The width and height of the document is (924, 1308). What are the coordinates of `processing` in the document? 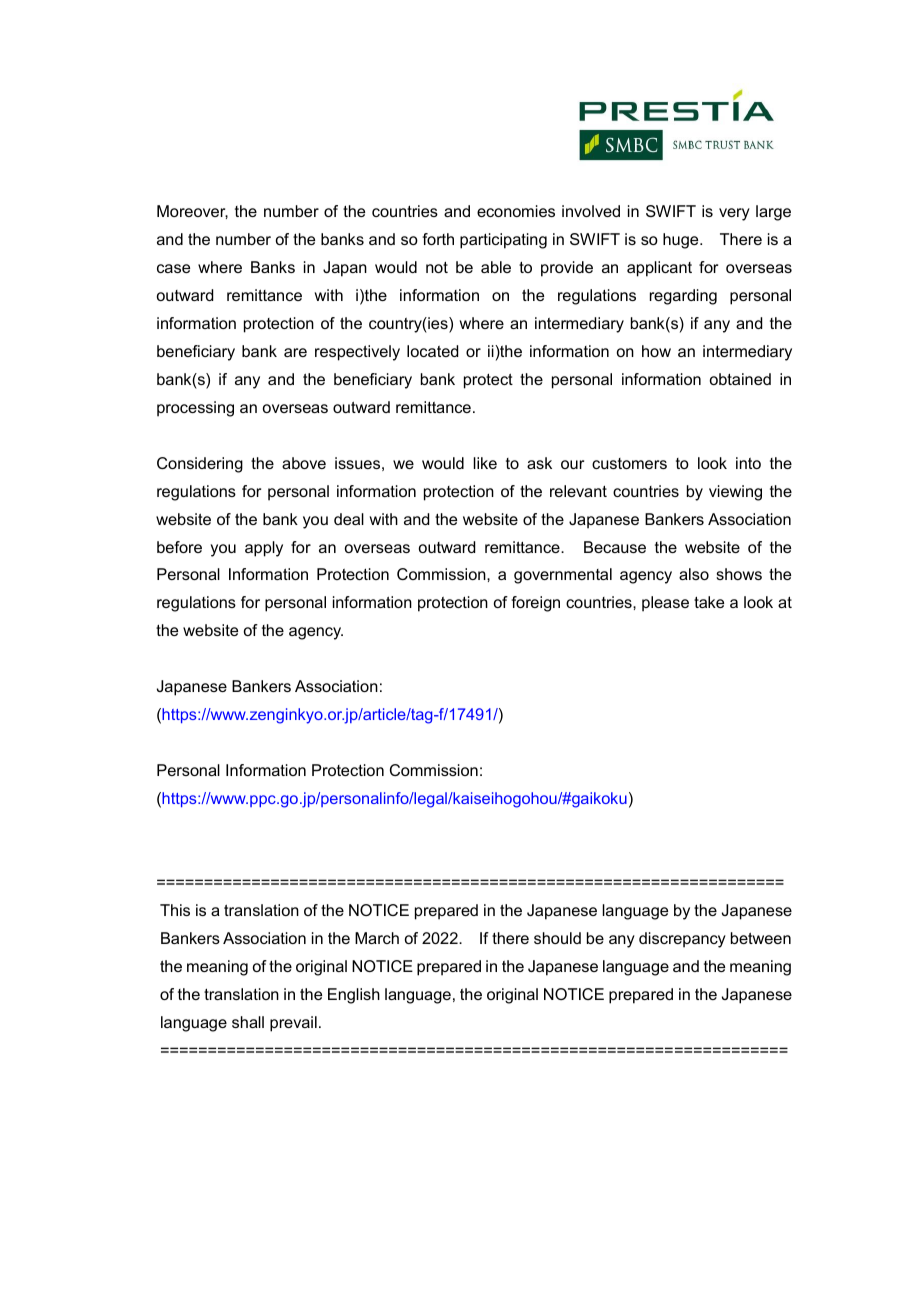 It's located at (195, 409).
